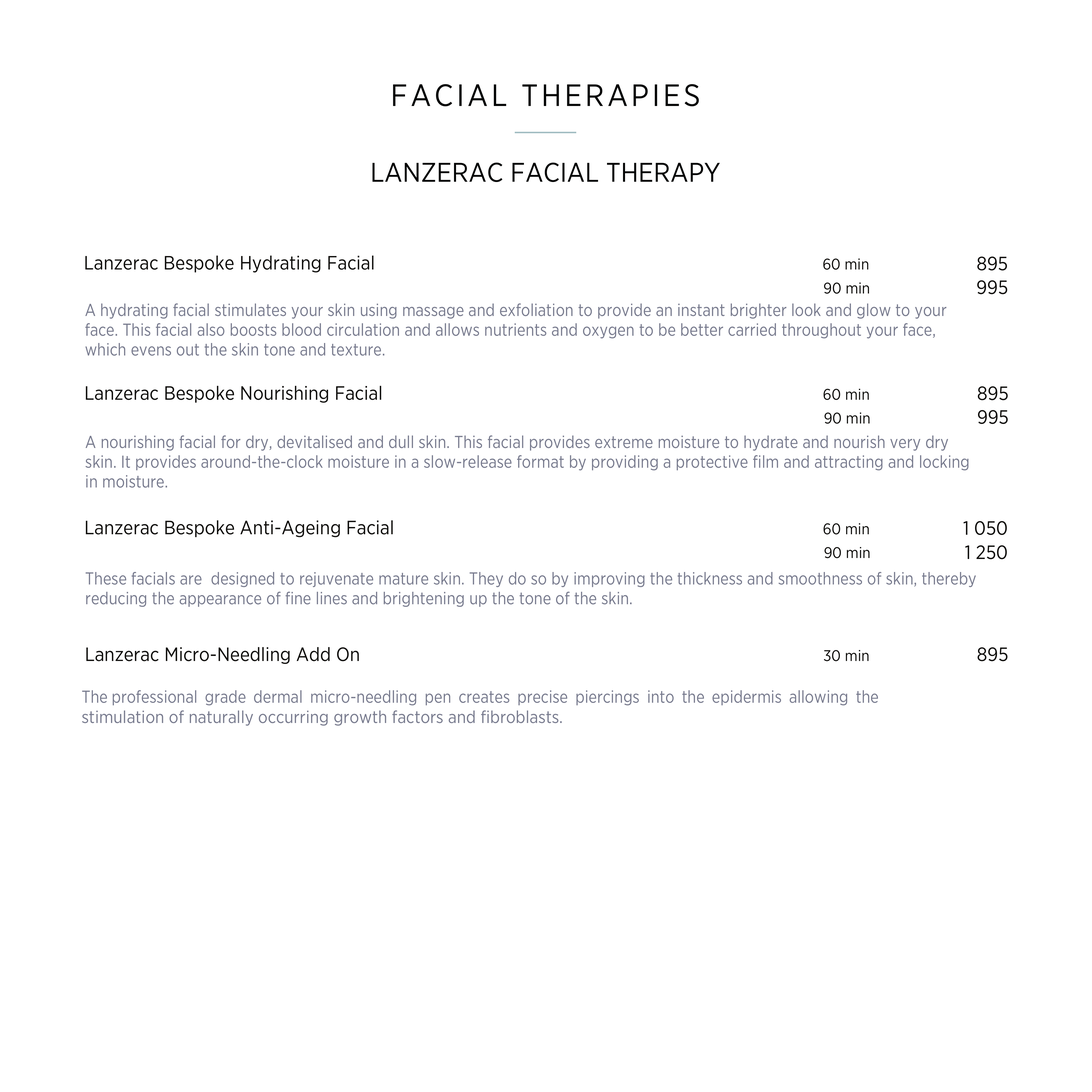 This image has height=1092, width=1092. I want to click on stimulates, so click(250, 309).
